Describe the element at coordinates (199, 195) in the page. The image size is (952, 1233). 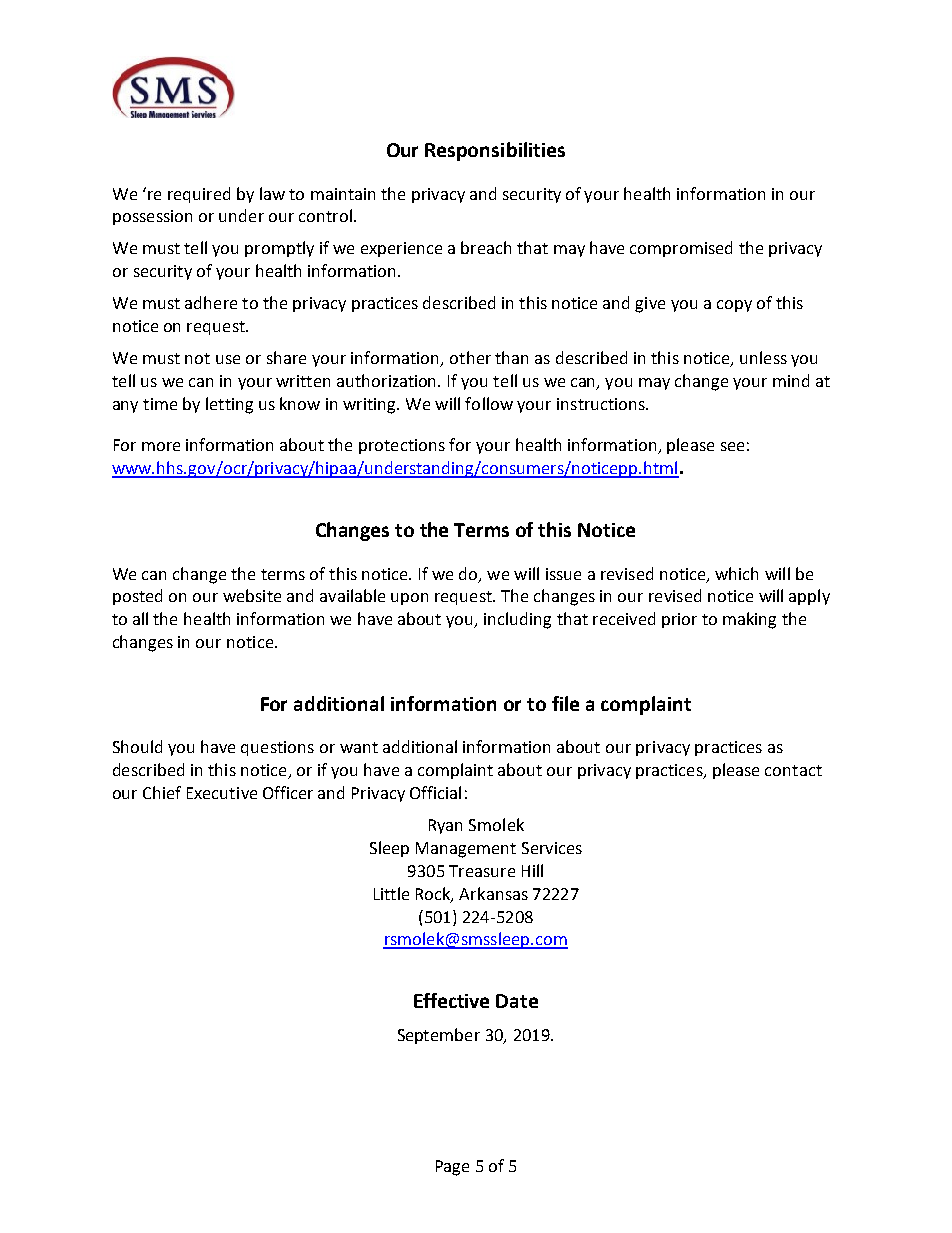
I see `required` at that location.
